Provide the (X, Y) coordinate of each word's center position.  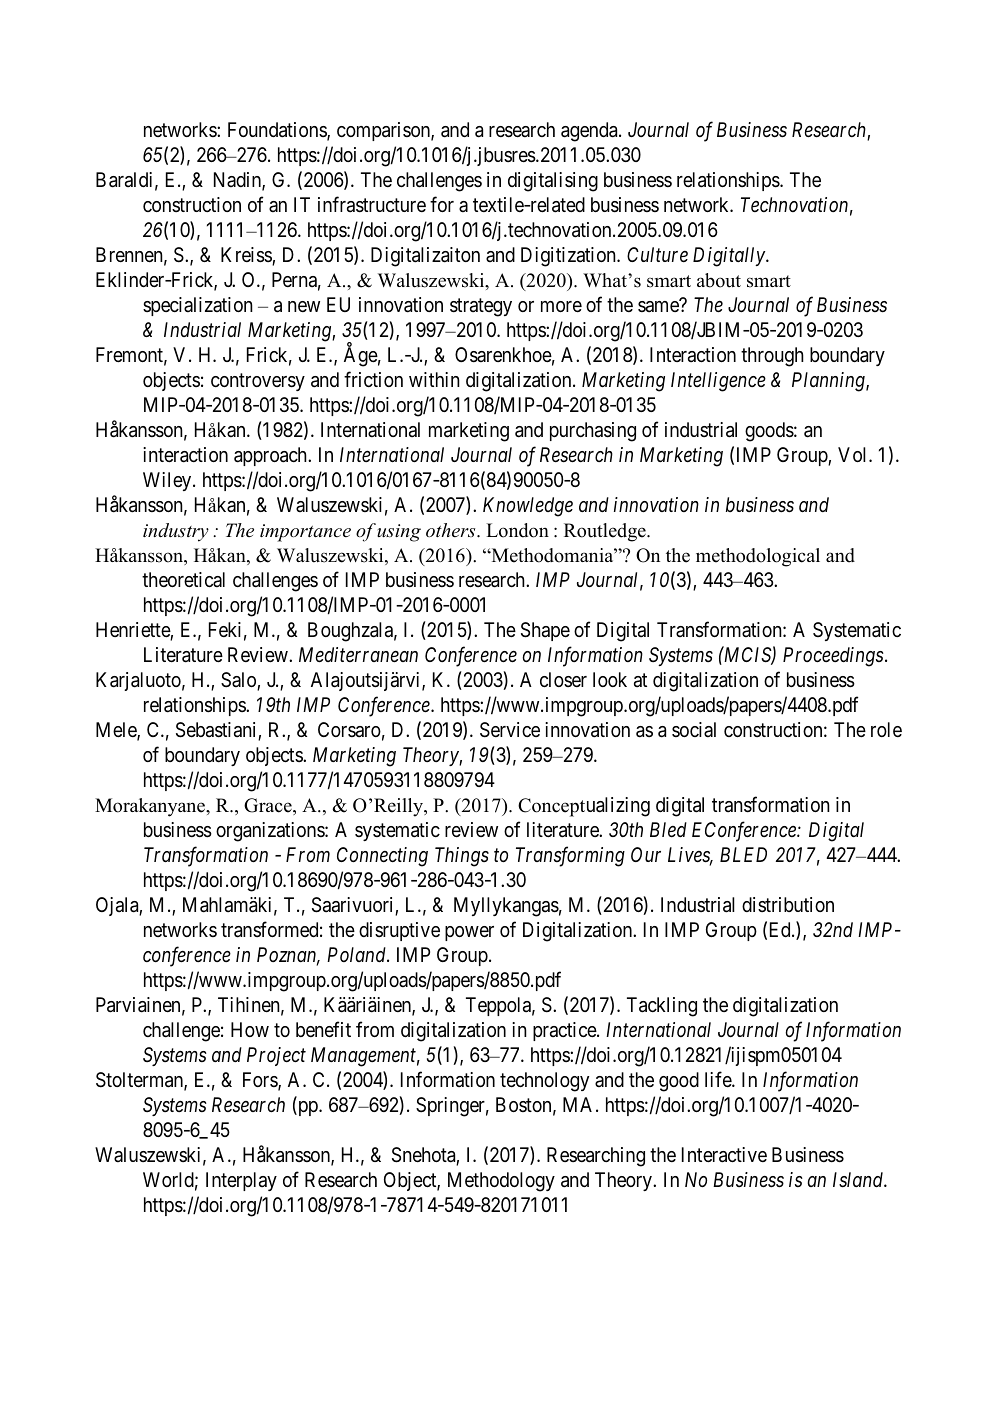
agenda (590, 132)
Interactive (724, 1155)
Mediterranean (358, 654)
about (719, 280)
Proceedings (833, 657)
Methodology (501, 1182)
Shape (545, 631)
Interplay (241, 1181)
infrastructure (372, 204)
